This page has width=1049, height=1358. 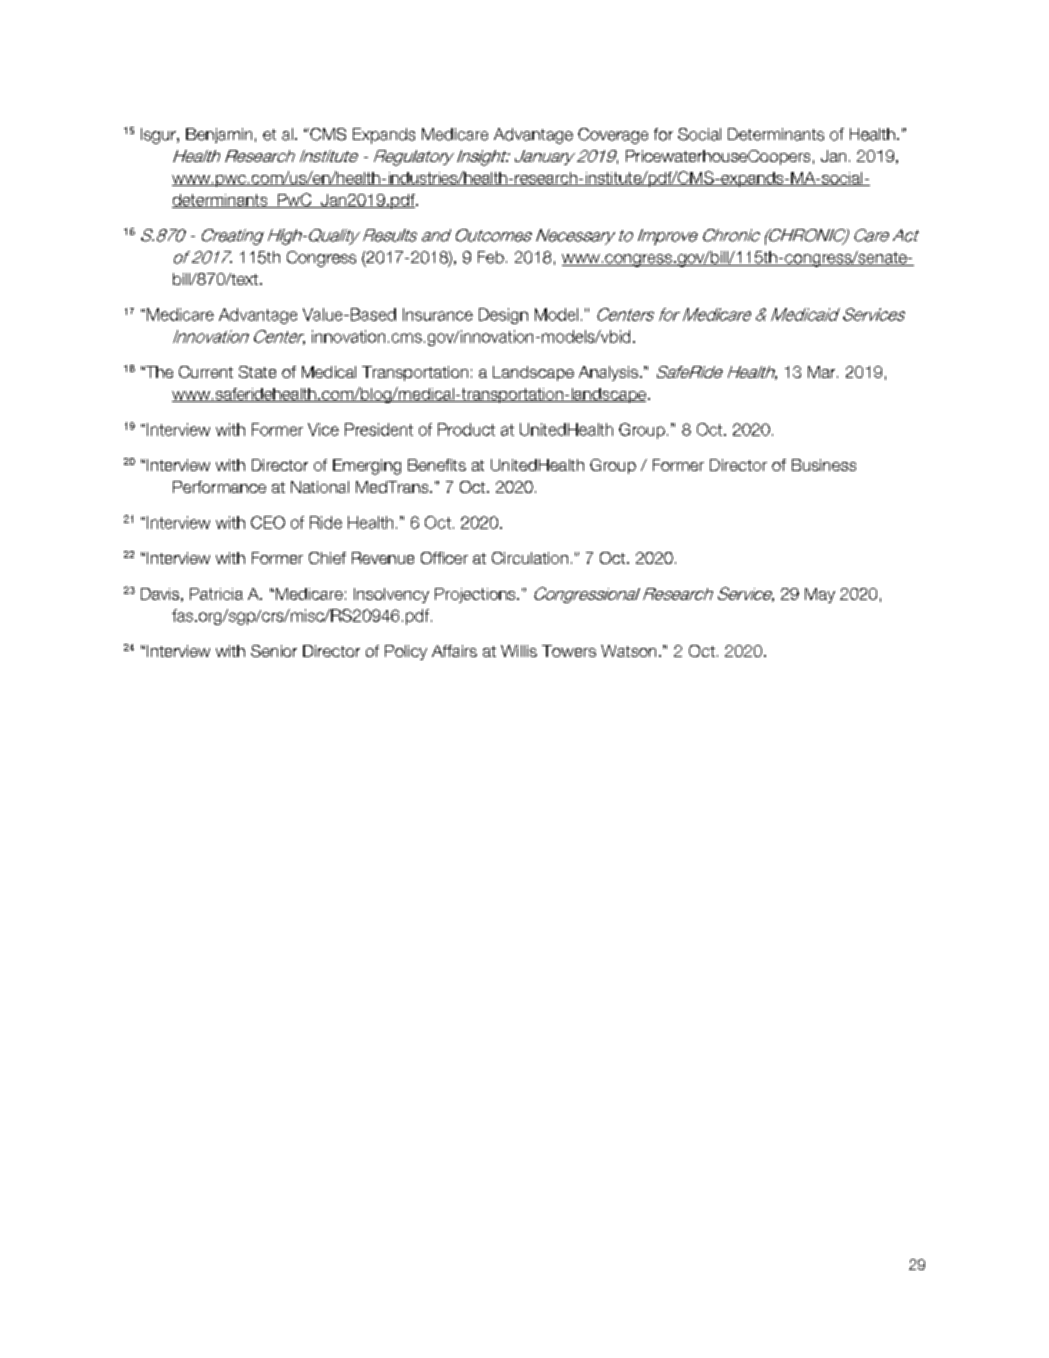 I want to click on Benjamin, so click(x=219, y=135).
